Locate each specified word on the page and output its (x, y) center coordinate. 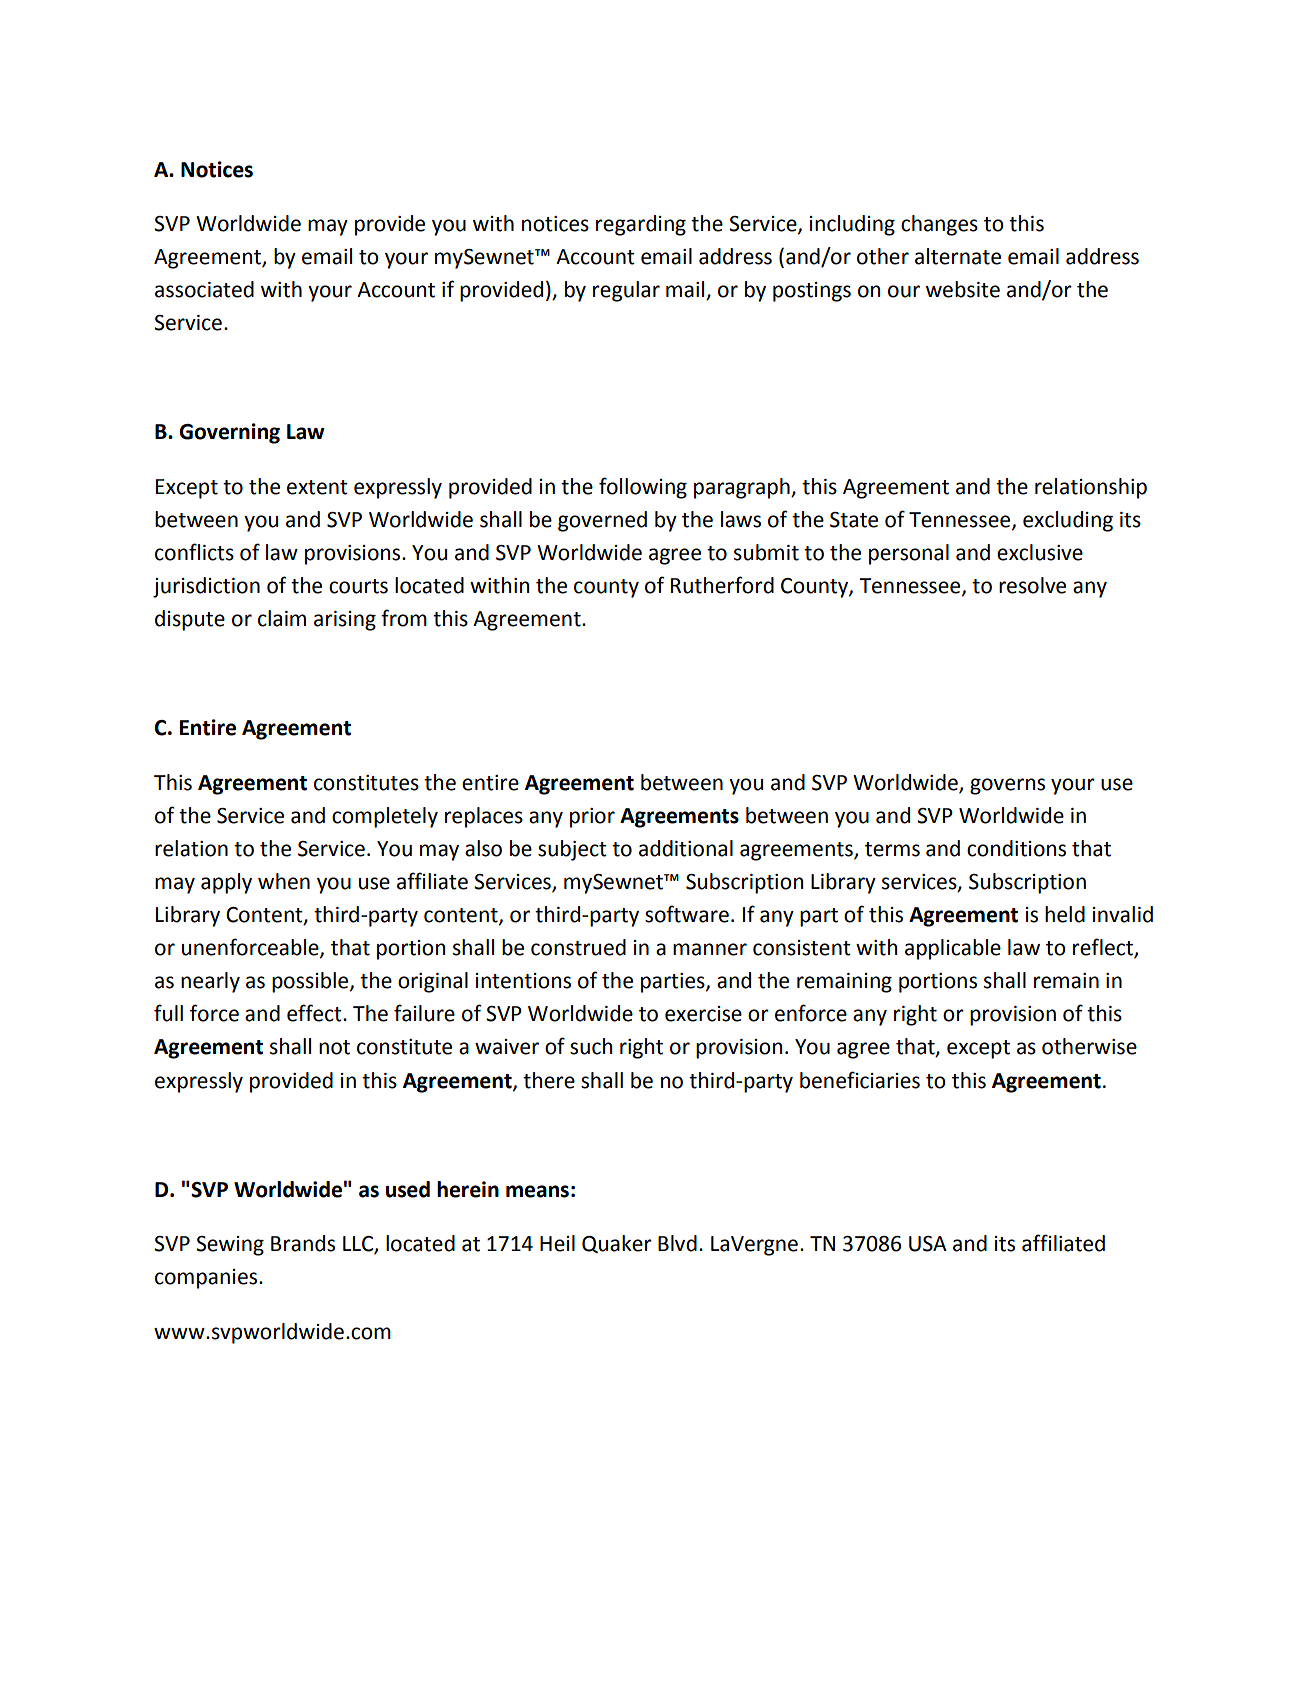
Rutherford (722, 585)
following (643, 488)
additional (686, 848)
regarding (641, 225)
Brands (303, 1243)
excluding (1068, 521)
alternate (958, 256)
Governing (229, 433)
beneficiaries (860, 1080)
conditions (1016, 848)
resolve (1032, 585)
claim (282, 618)
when (284, 881)
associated (204, 289)
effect (315, 1013)
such (591, 1046)
